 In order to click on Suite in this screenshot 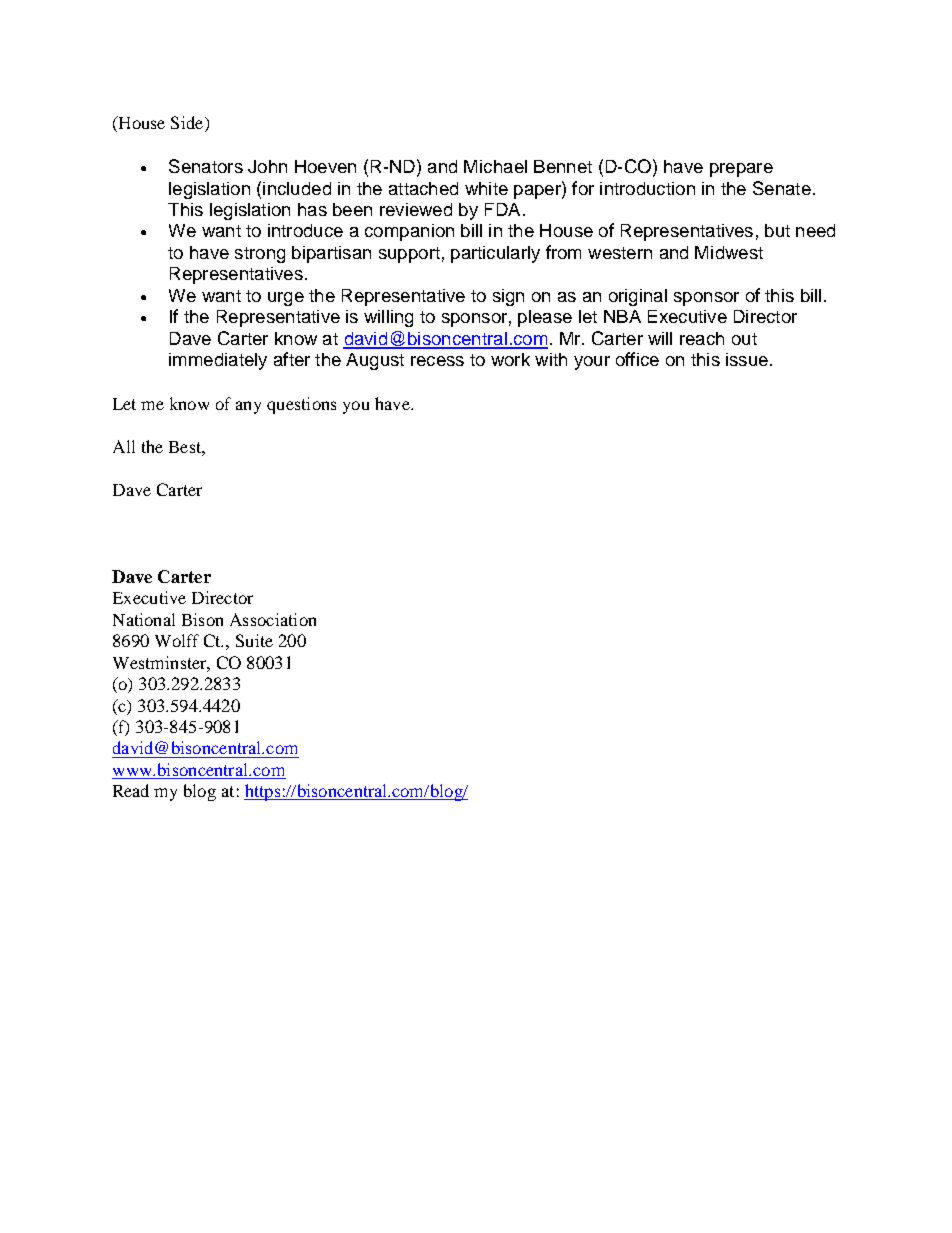, I will do `click(254, 640)`.
